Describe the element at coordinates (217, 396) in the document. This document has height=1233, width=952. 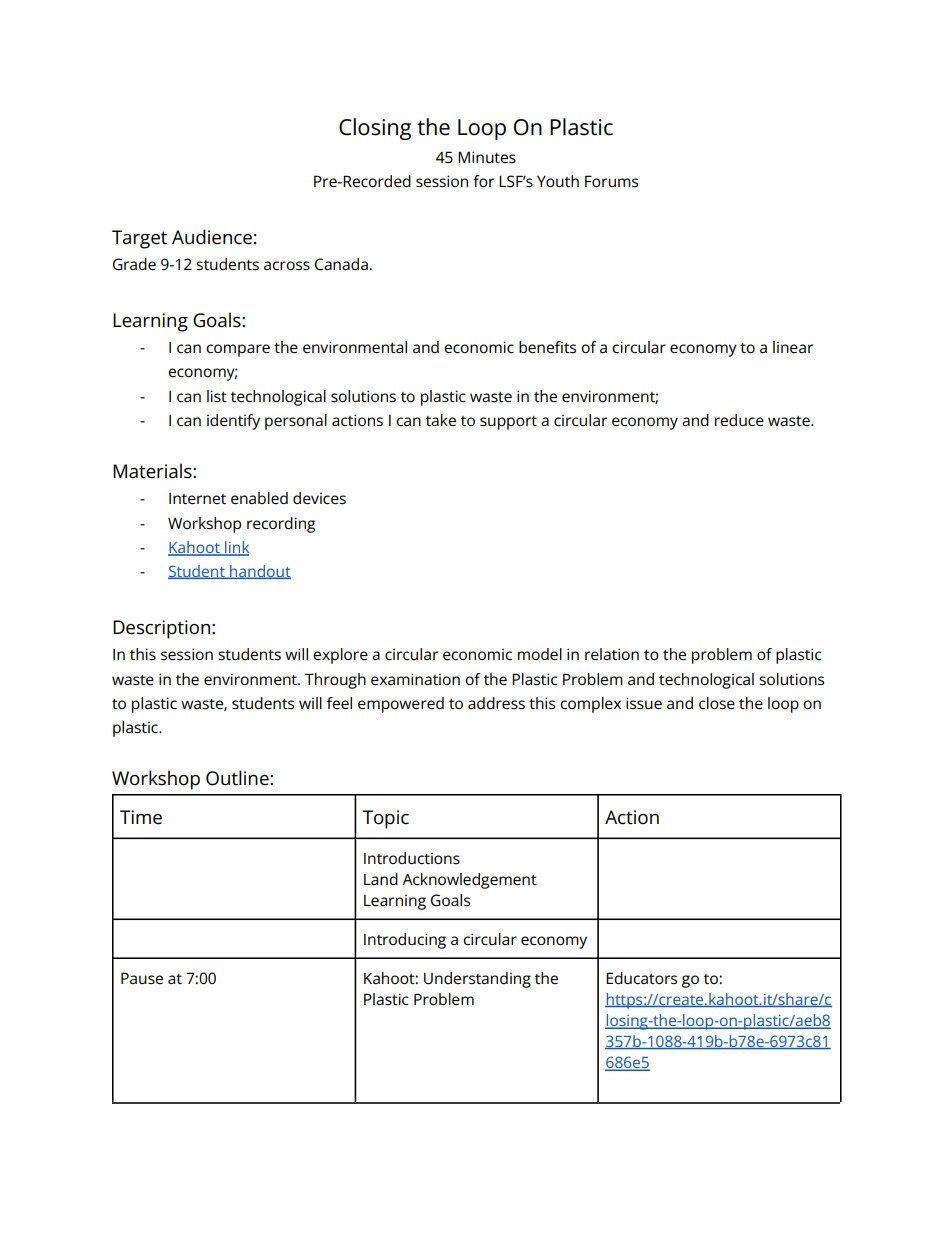
I see `list` at that location.
